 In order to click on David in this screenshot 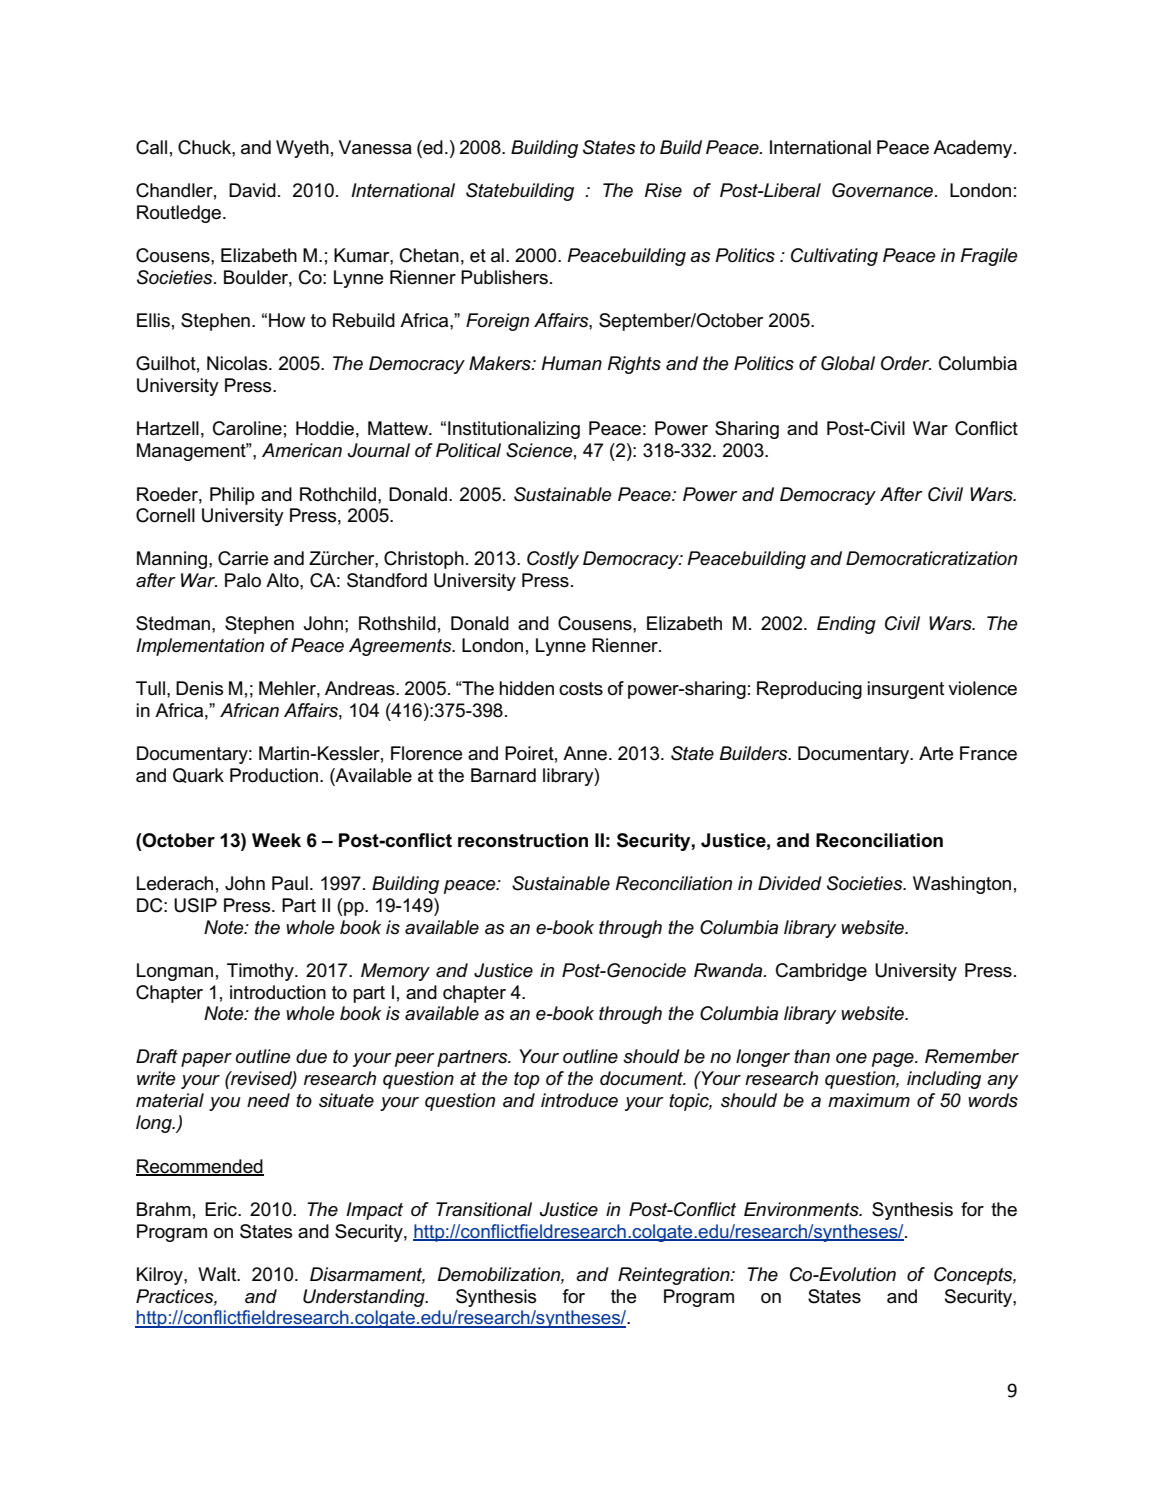, I will do `click(252, 190)`.
